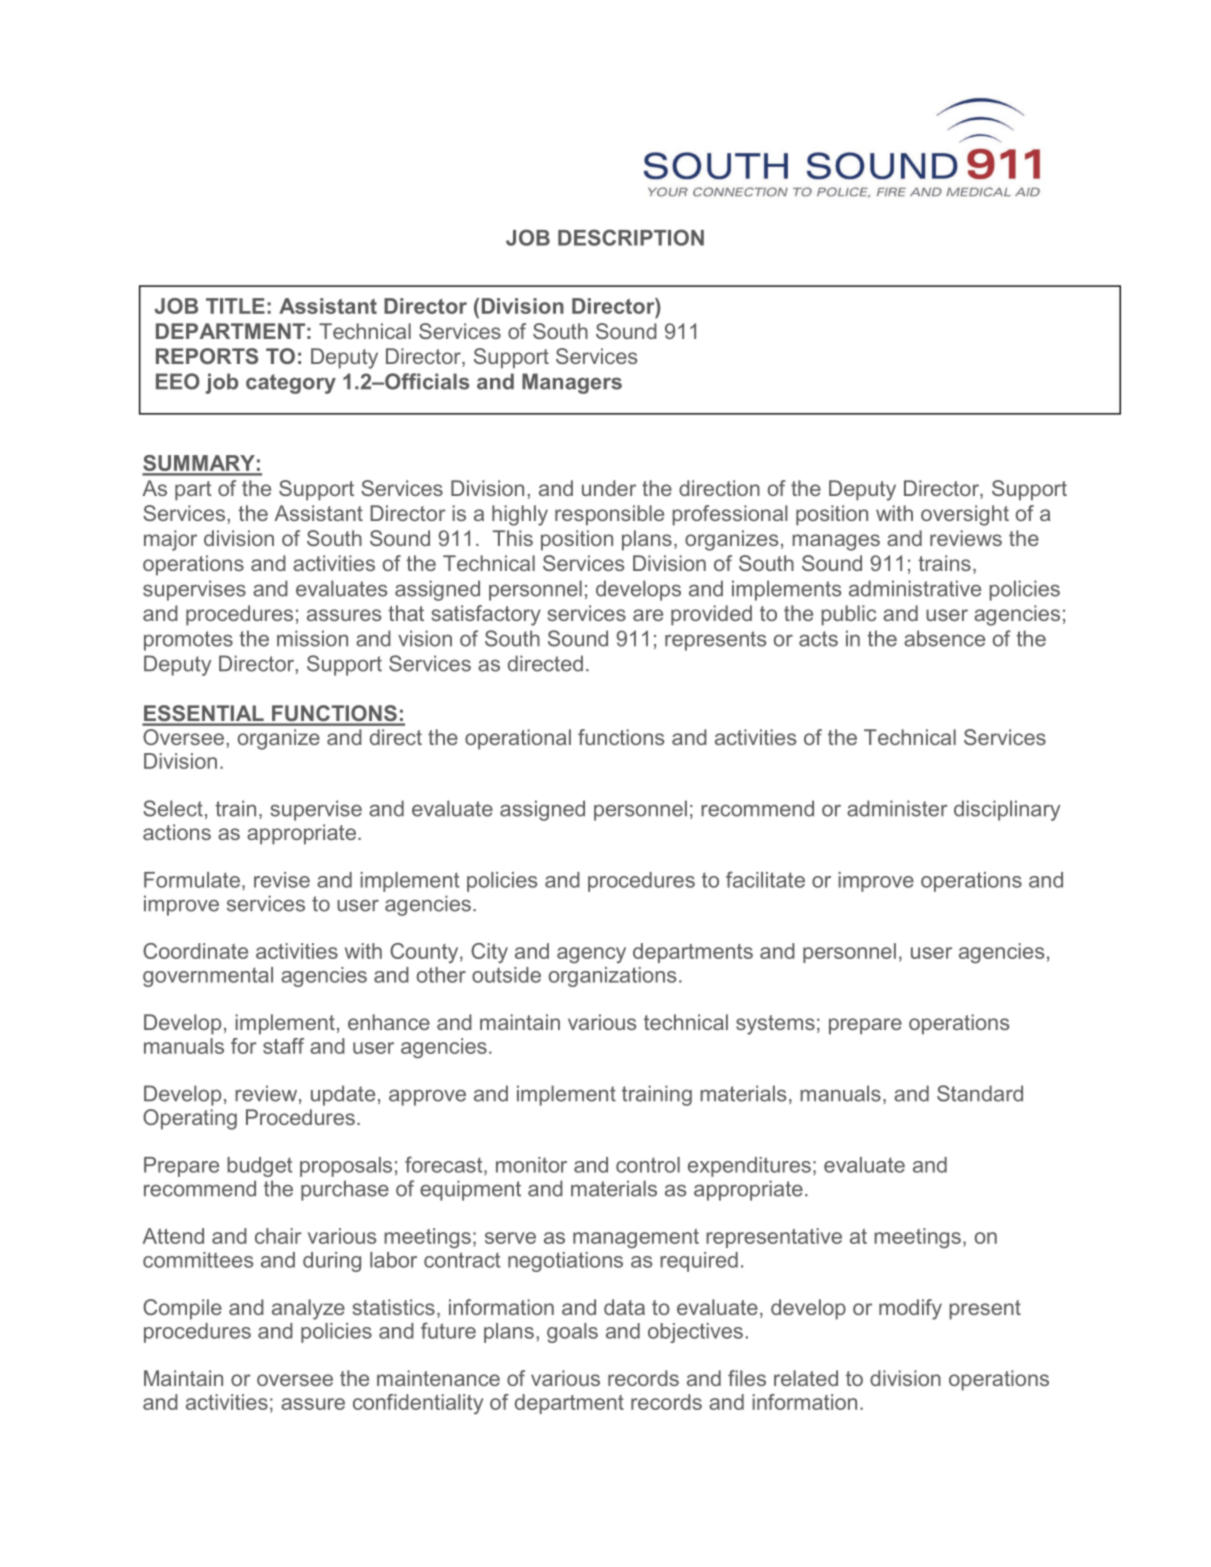  What do you see at coordinates (944, 638) in the screenshot?
I see `absence` at bounding box center [944, 638].
